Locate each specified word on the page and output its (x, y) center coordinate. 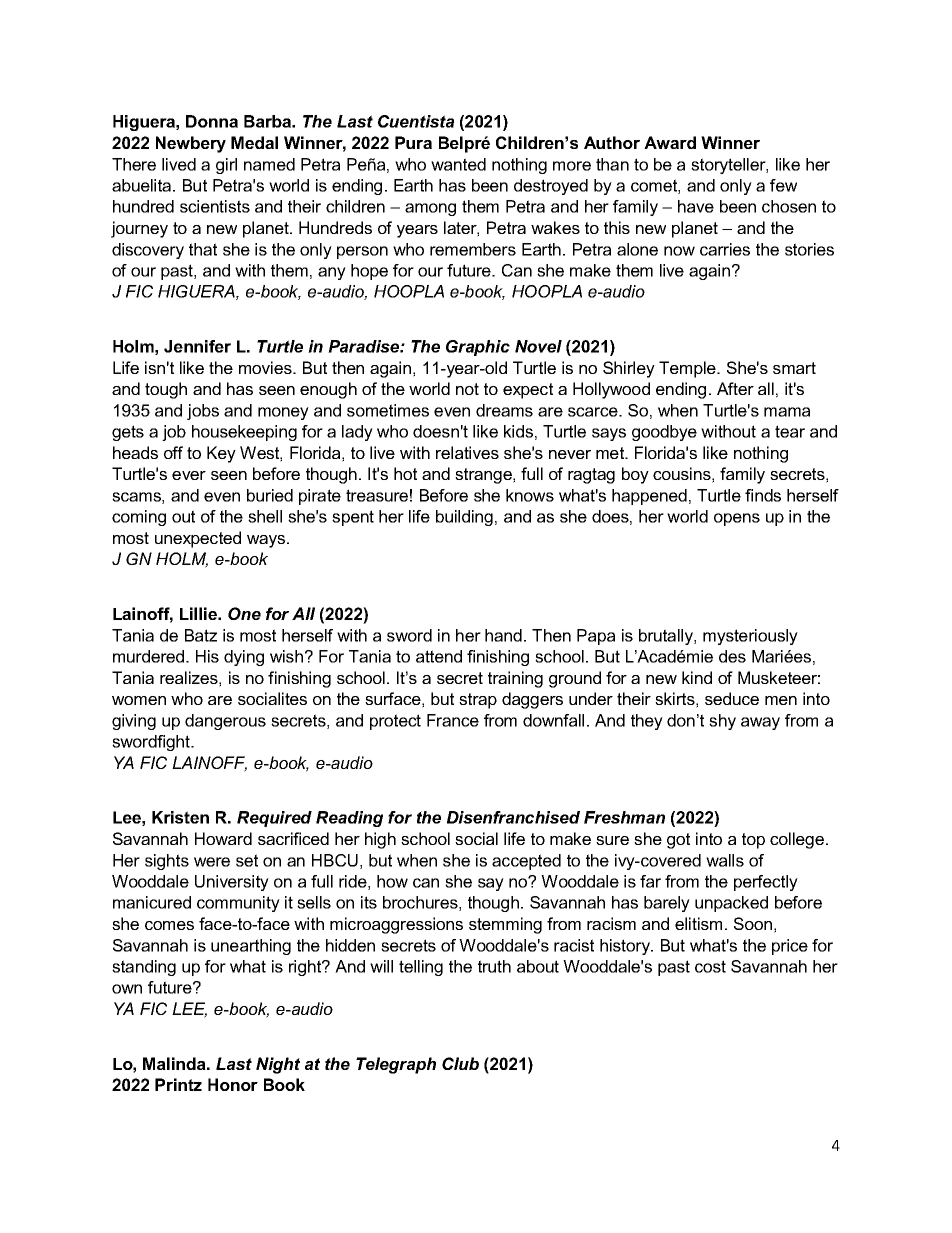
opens (737, 519)
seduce (732, 698)
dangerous (225, 722)
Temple (688, 369)
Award (670, 142)
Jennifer (197, 346)
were (212, 862)
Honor (233, 1084)
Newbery (191, 144)
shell (265, 516)
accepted (526, 862)
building (464, 518)
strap (478, 701)
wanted (458, 164)
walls (725, 860)
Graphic (478, 348)
